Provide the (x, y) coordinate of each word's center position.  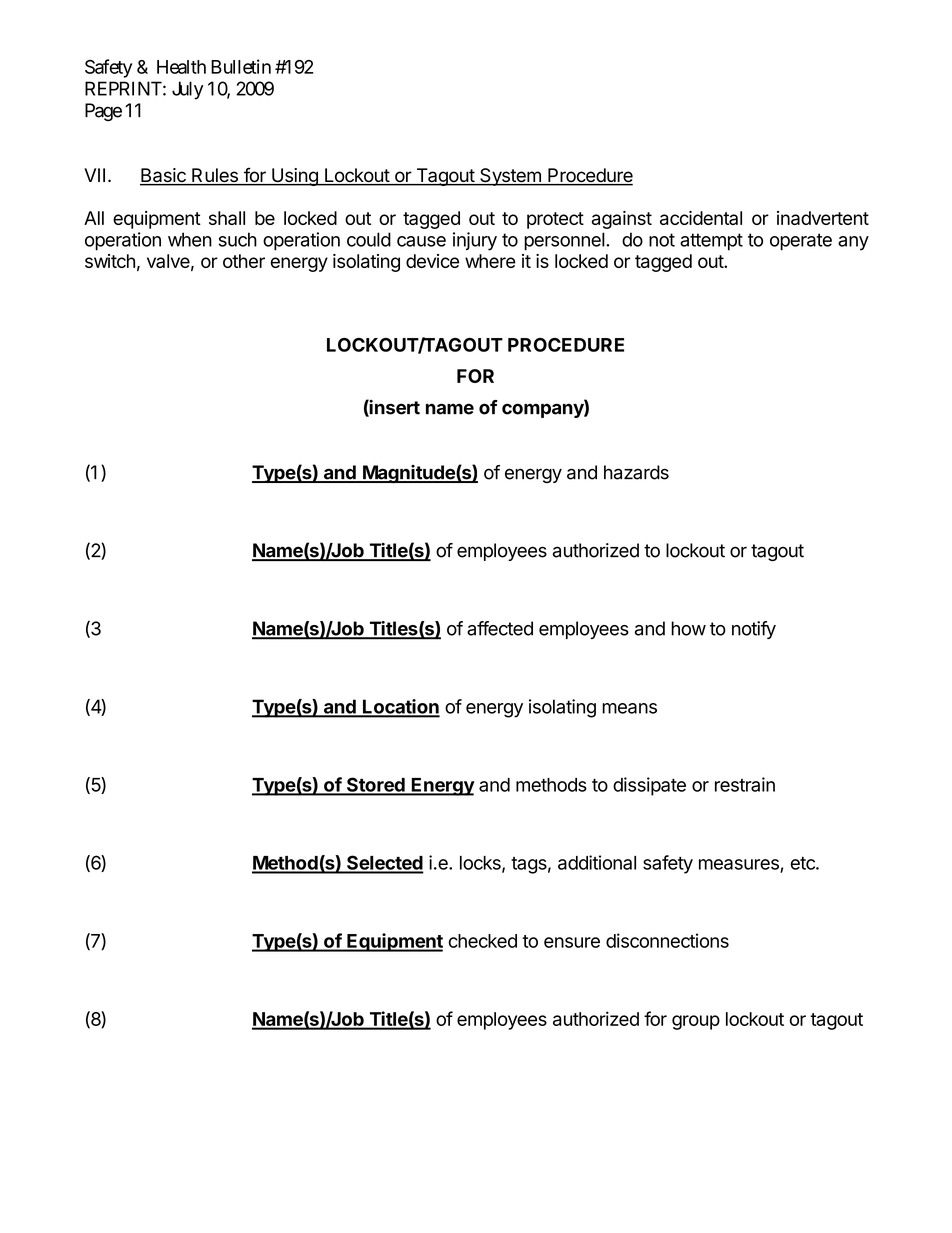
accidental (701, 218)
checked (483, 941)
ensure (572, 942)
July (187, 90)
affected (500, 628)
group (696, 1022)
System (510, 177)
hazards (636, 472)
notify (754, 630)
